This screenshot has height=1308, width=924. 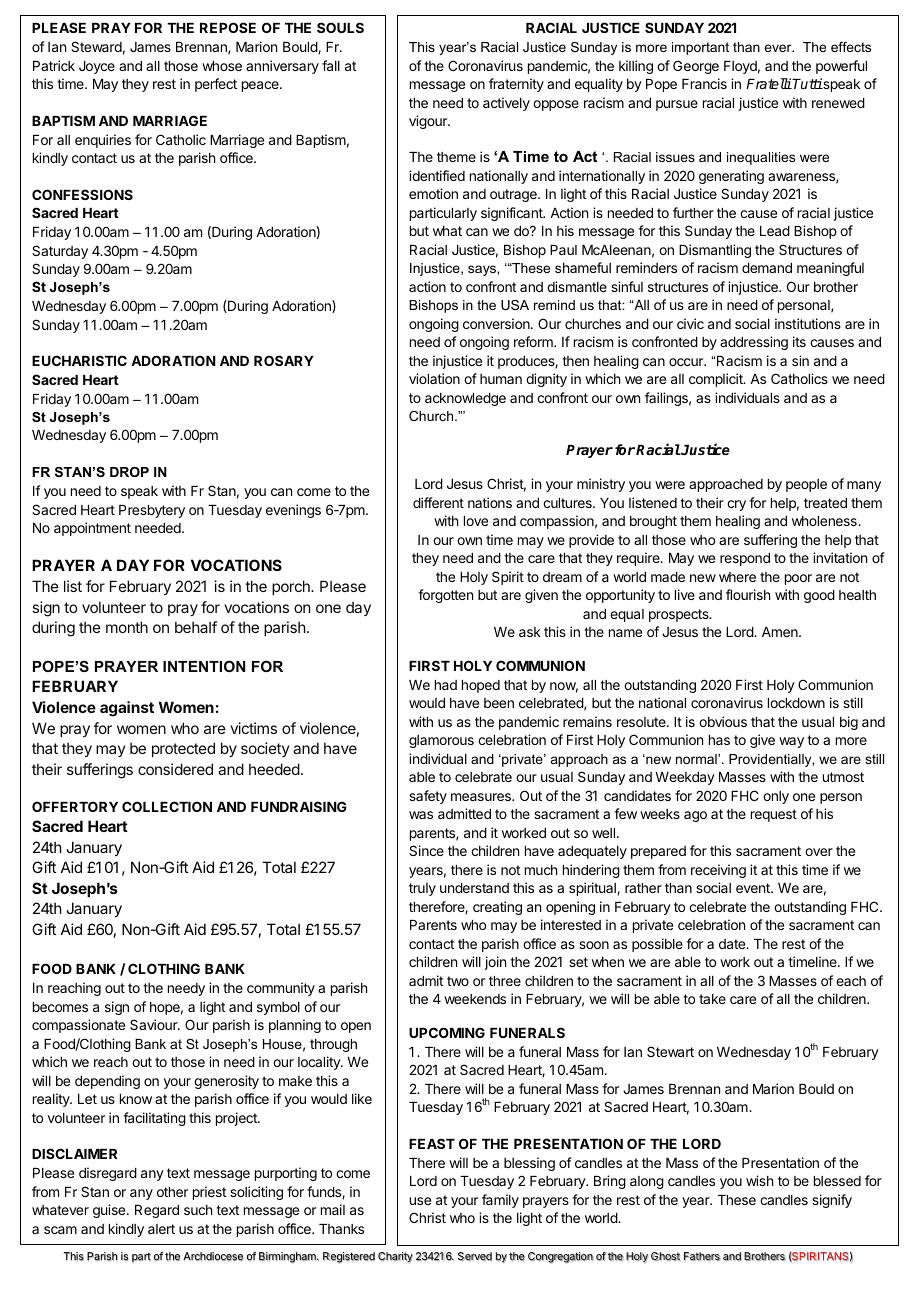 What do you see at coordinates (497, 908) in the screenshot?
I see `creating` at bounding box center [497, 908].
